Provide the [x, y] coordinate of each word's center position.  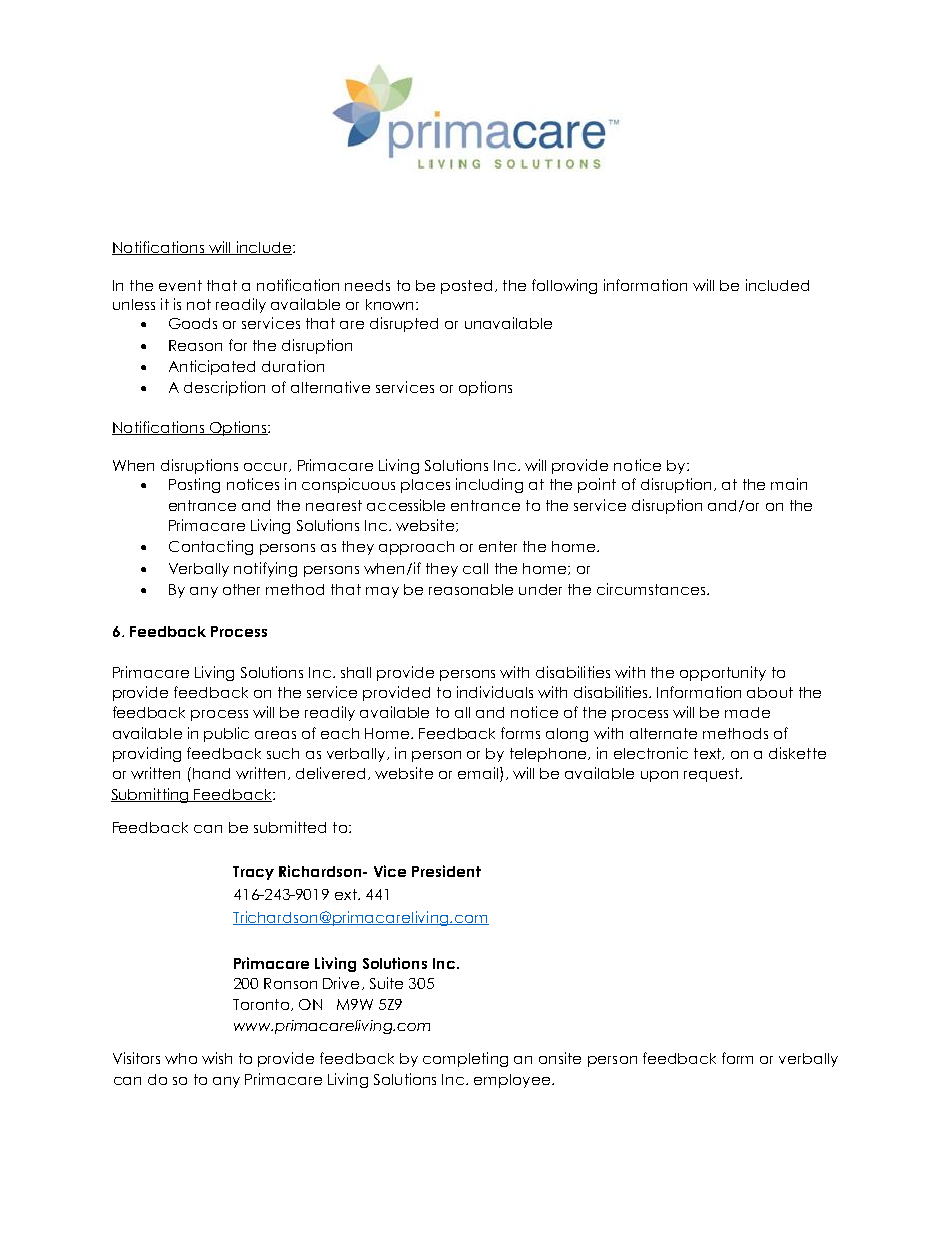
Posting [194, 485]
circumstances [652, 589]
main [789, 484]
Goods [193, 323]
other [241, 589]
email [478, 773]
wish [217, 1058]
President [446, 871]
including [489, 485]
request [713, 775]
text [708, 754]
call [475, 568]
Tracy [253, 873]
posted [466, 287]
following [564, 286]
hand [211, 773]
